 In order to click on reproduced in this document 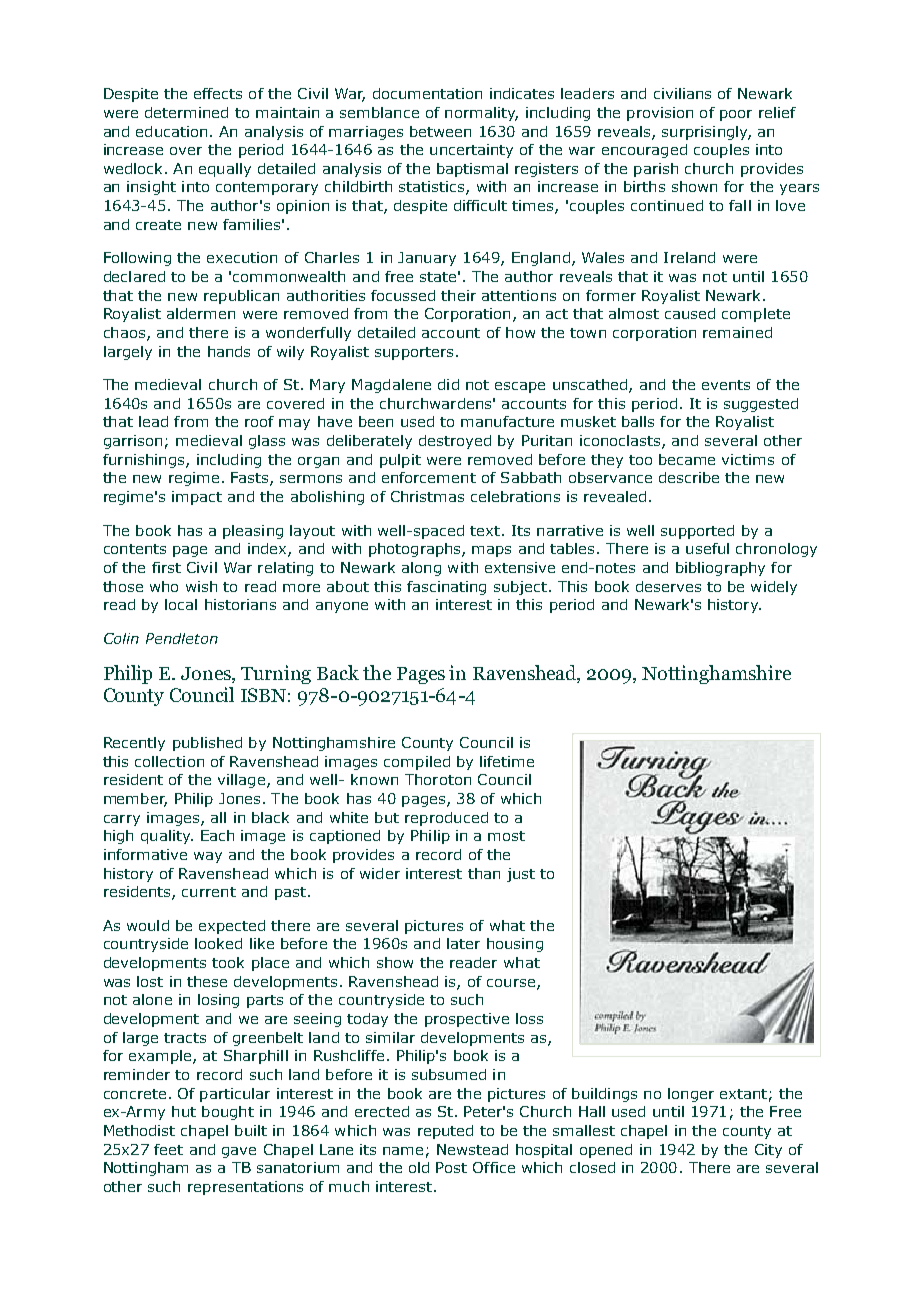, I will do `click(446, 819)`.
